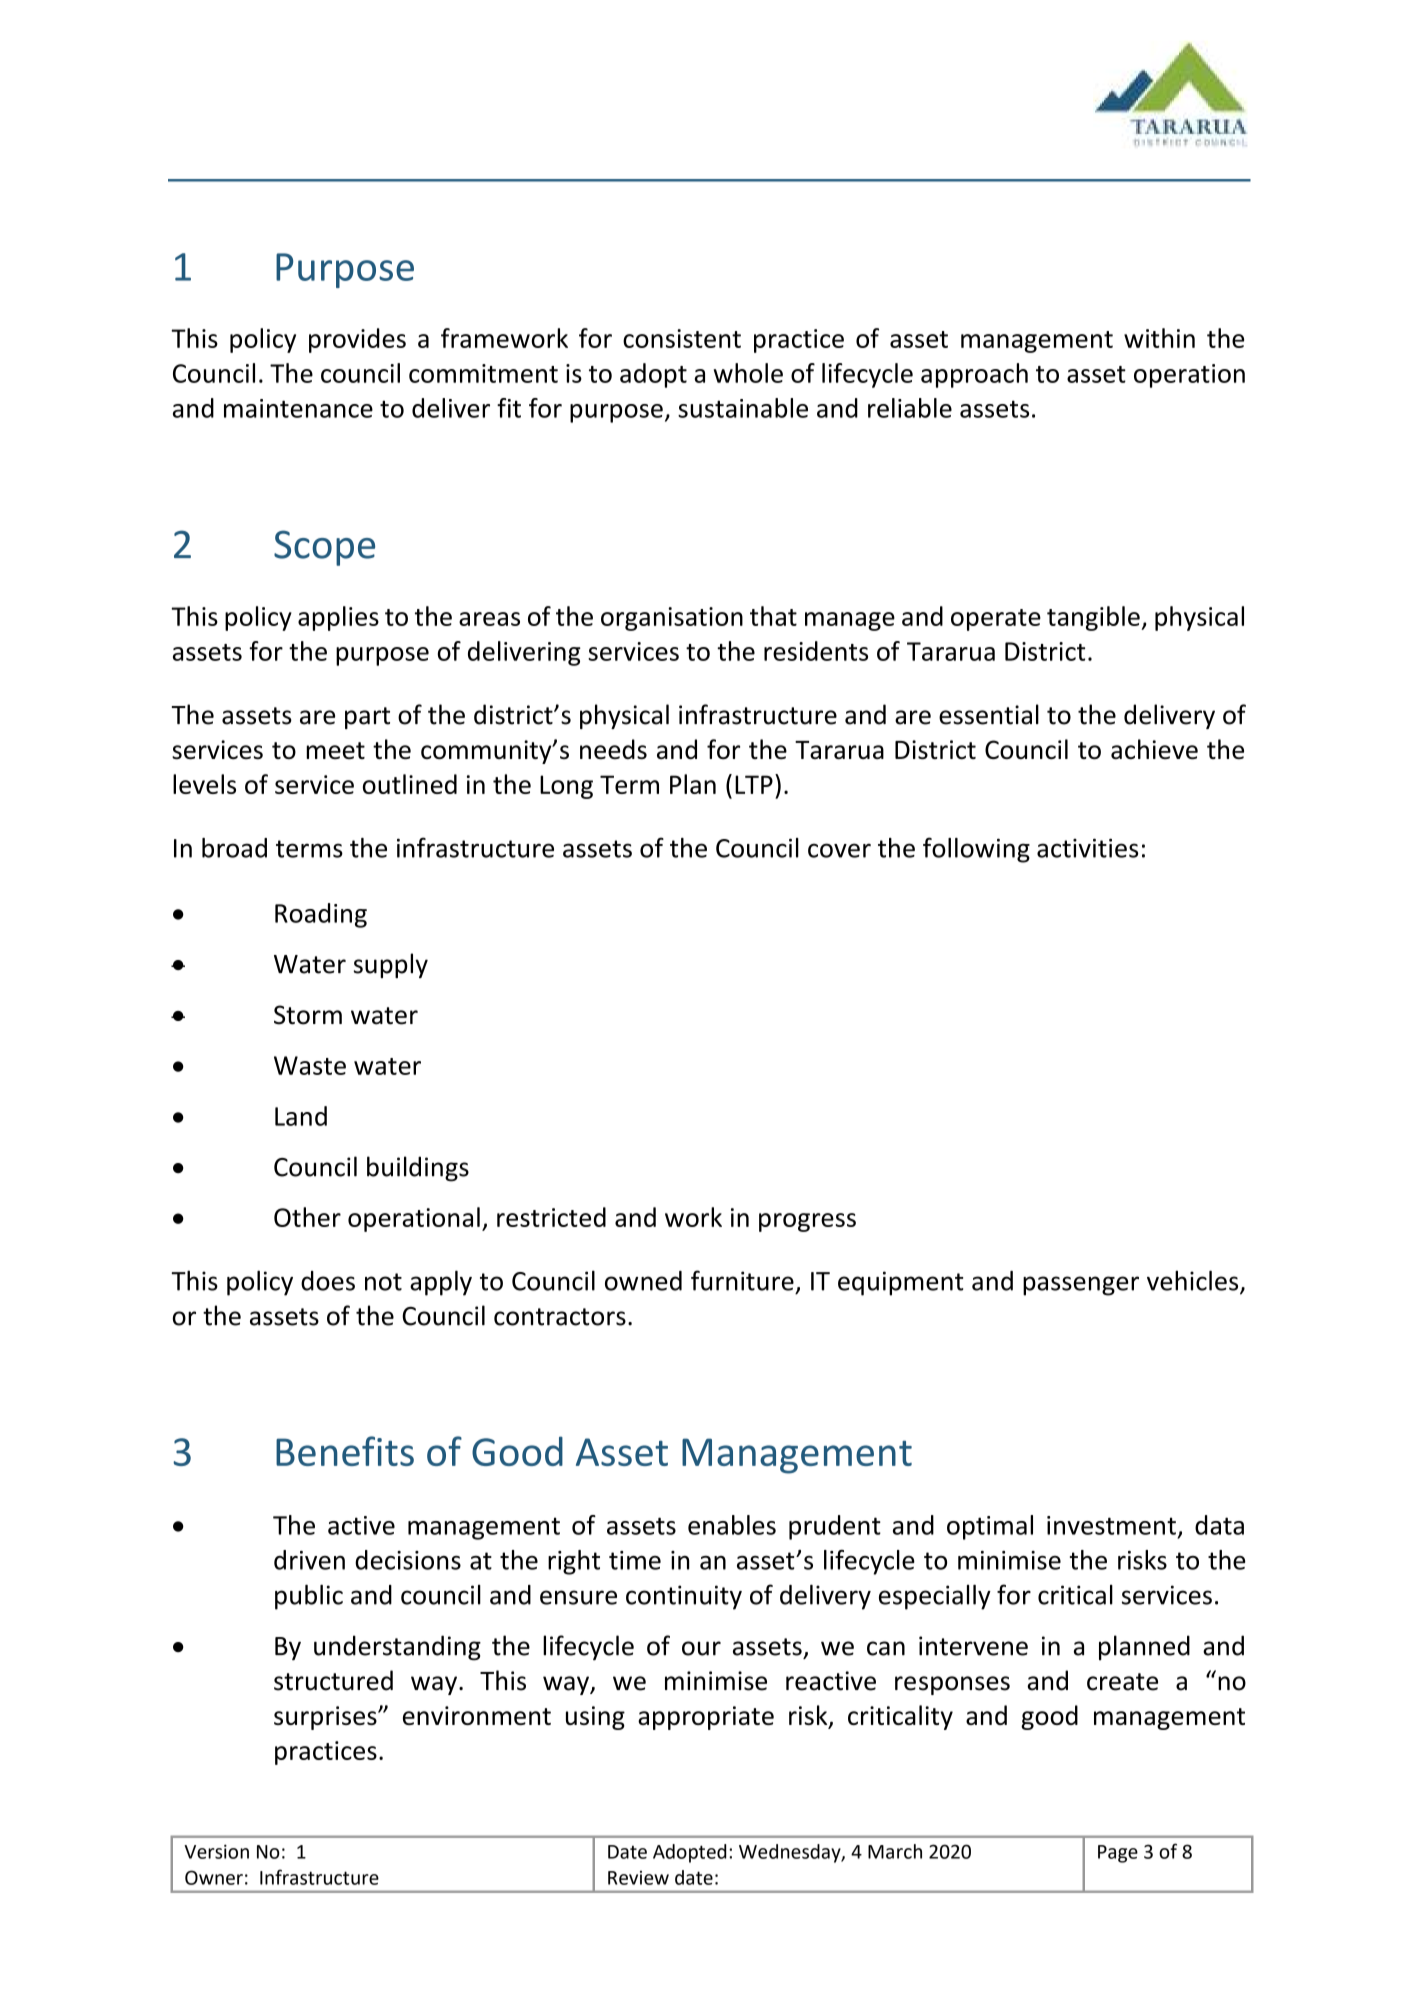 This document has width=1418, height=2006. Describe the element at coordinates (839, 850) in the document. I see `cover` at that location.
